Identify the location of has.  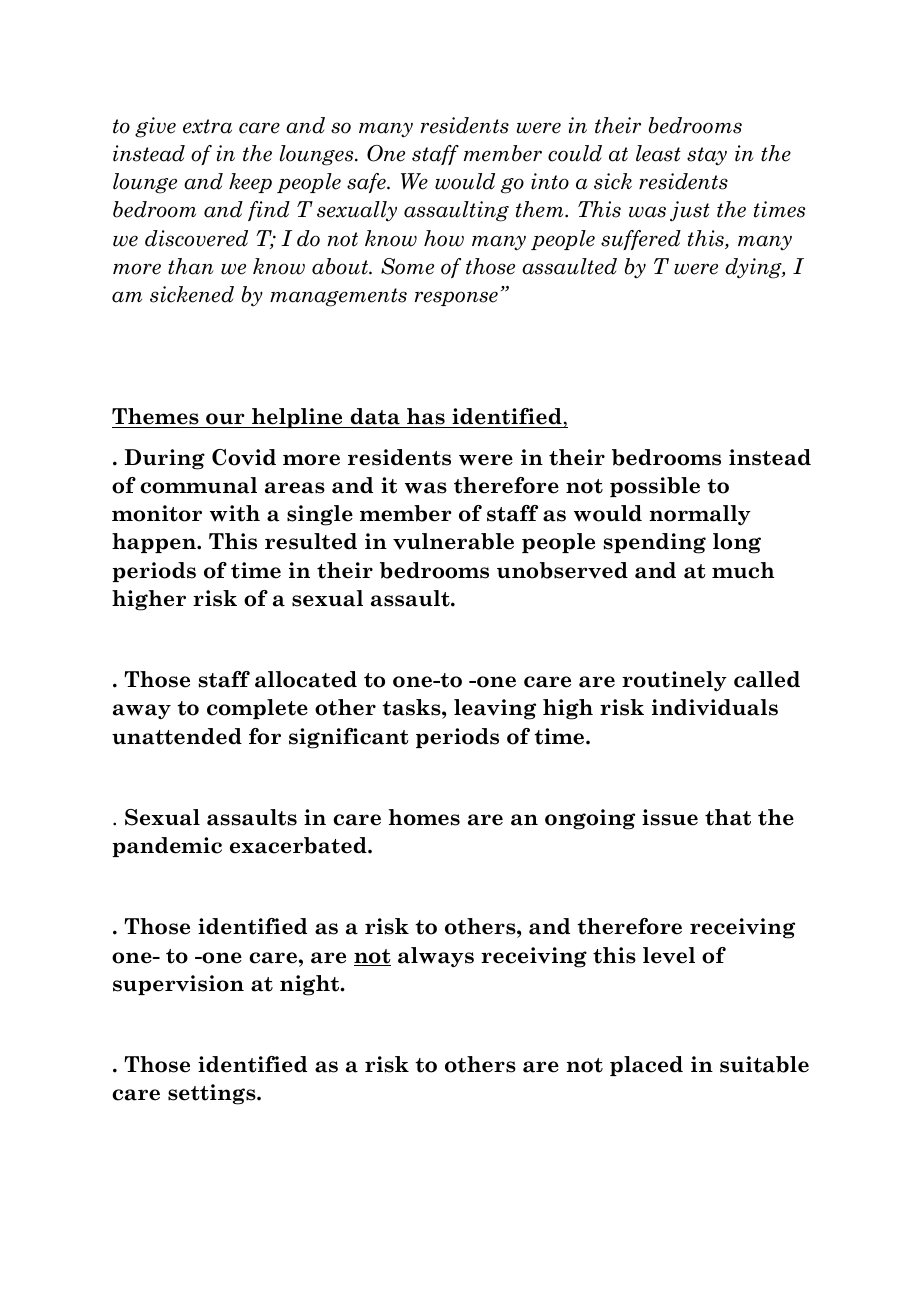
(426, 416).
